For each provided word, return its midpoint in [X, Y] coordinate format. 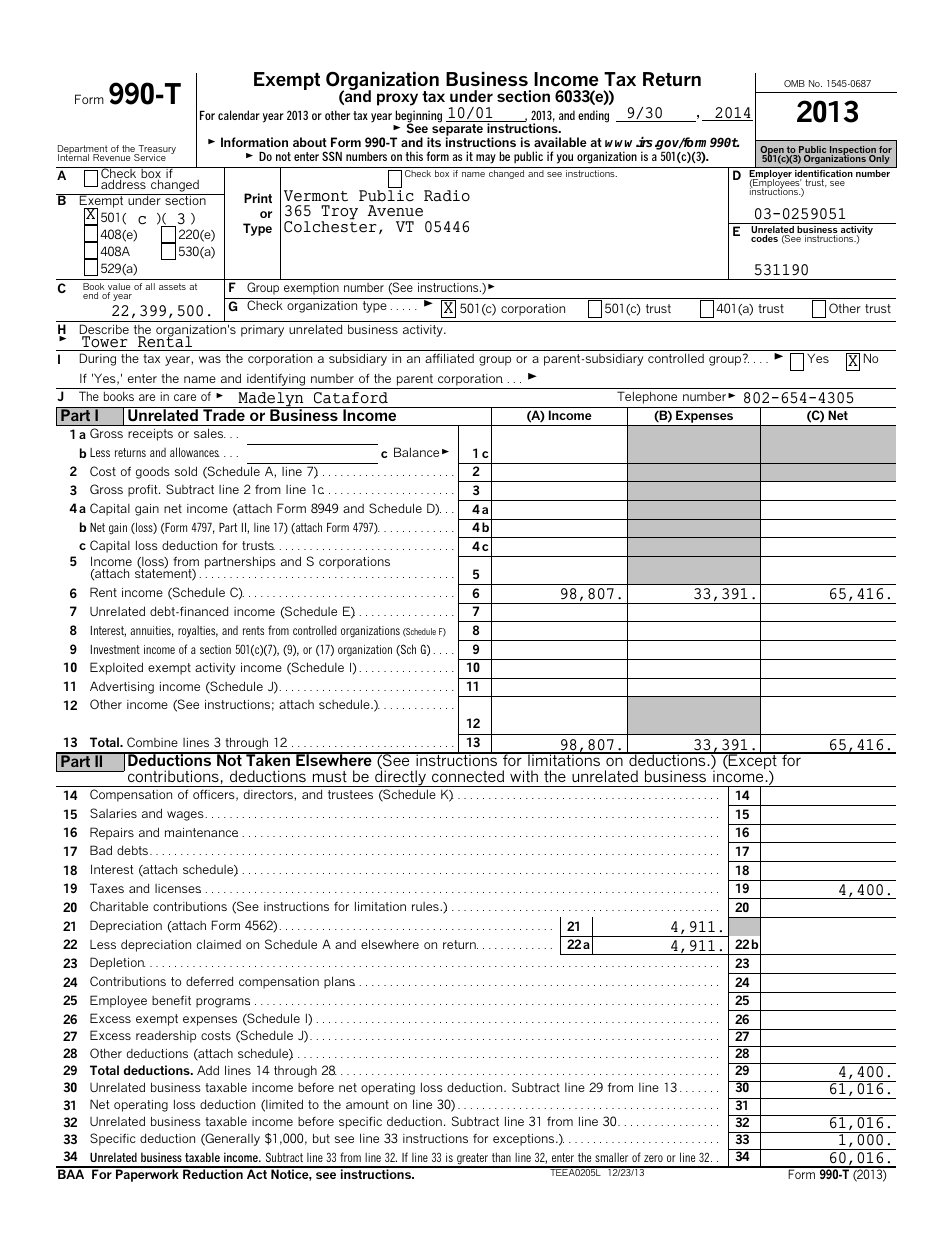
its [434, 142]
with [524, 776]
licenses [178, 888]
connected [468, 776]
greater [473, 1160]
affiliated [449, 358]
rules [426, 906]
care [185, 397]
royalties [198, 632]
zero [653, 1158]
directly [400, 778]
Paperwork [147, 1174]
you [565, 159]
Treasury [156, 151]
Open [773, 152]
